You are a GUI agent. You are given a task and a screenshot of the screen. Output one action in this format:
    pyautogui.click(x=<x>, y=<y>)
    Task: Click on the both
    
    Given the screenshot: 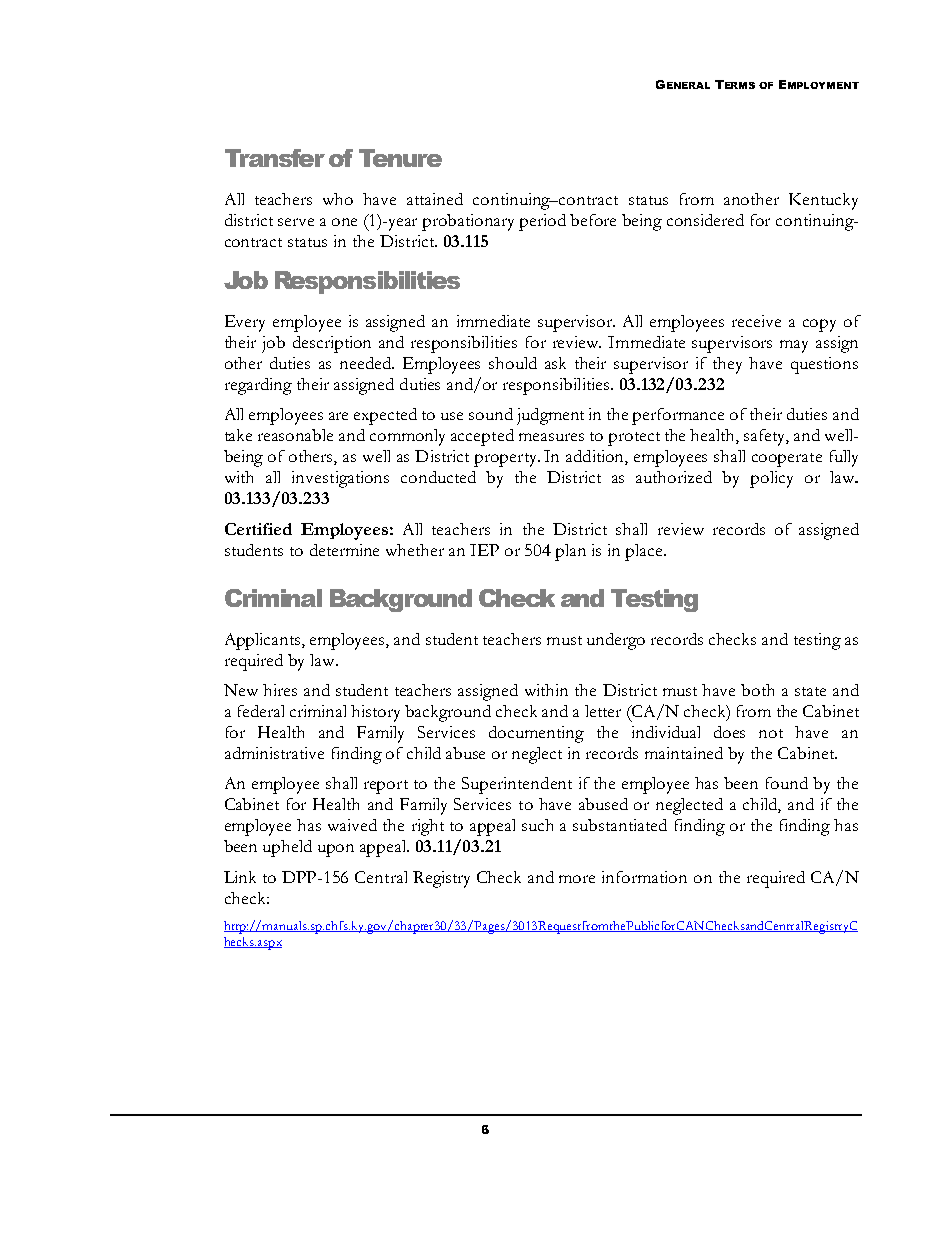 What is the action you would take?
    pyautogui.click(x=757, y=690)
